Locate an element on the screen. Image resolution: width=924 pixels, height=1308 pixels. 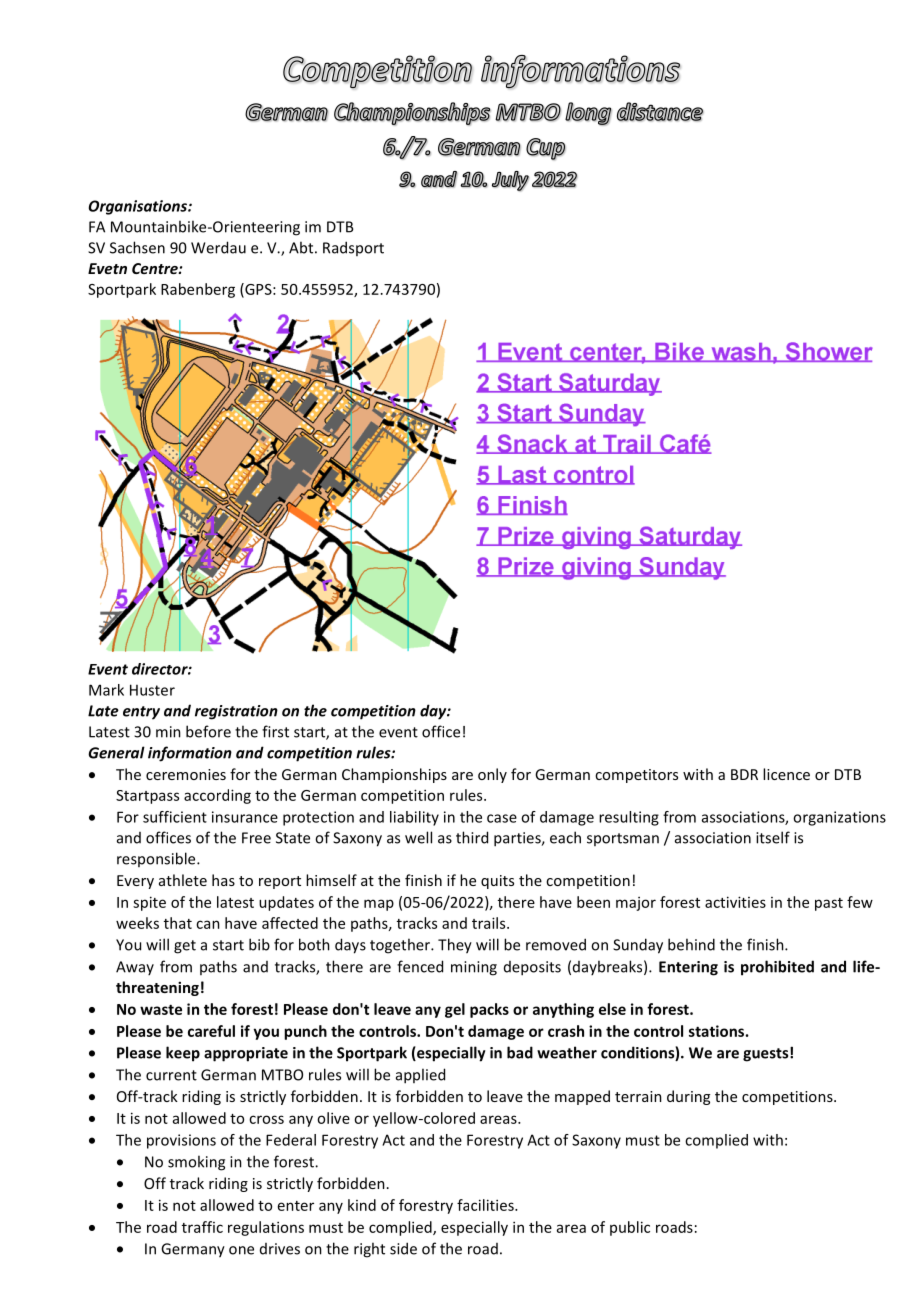
mining is located at coordinates (474, 968).
